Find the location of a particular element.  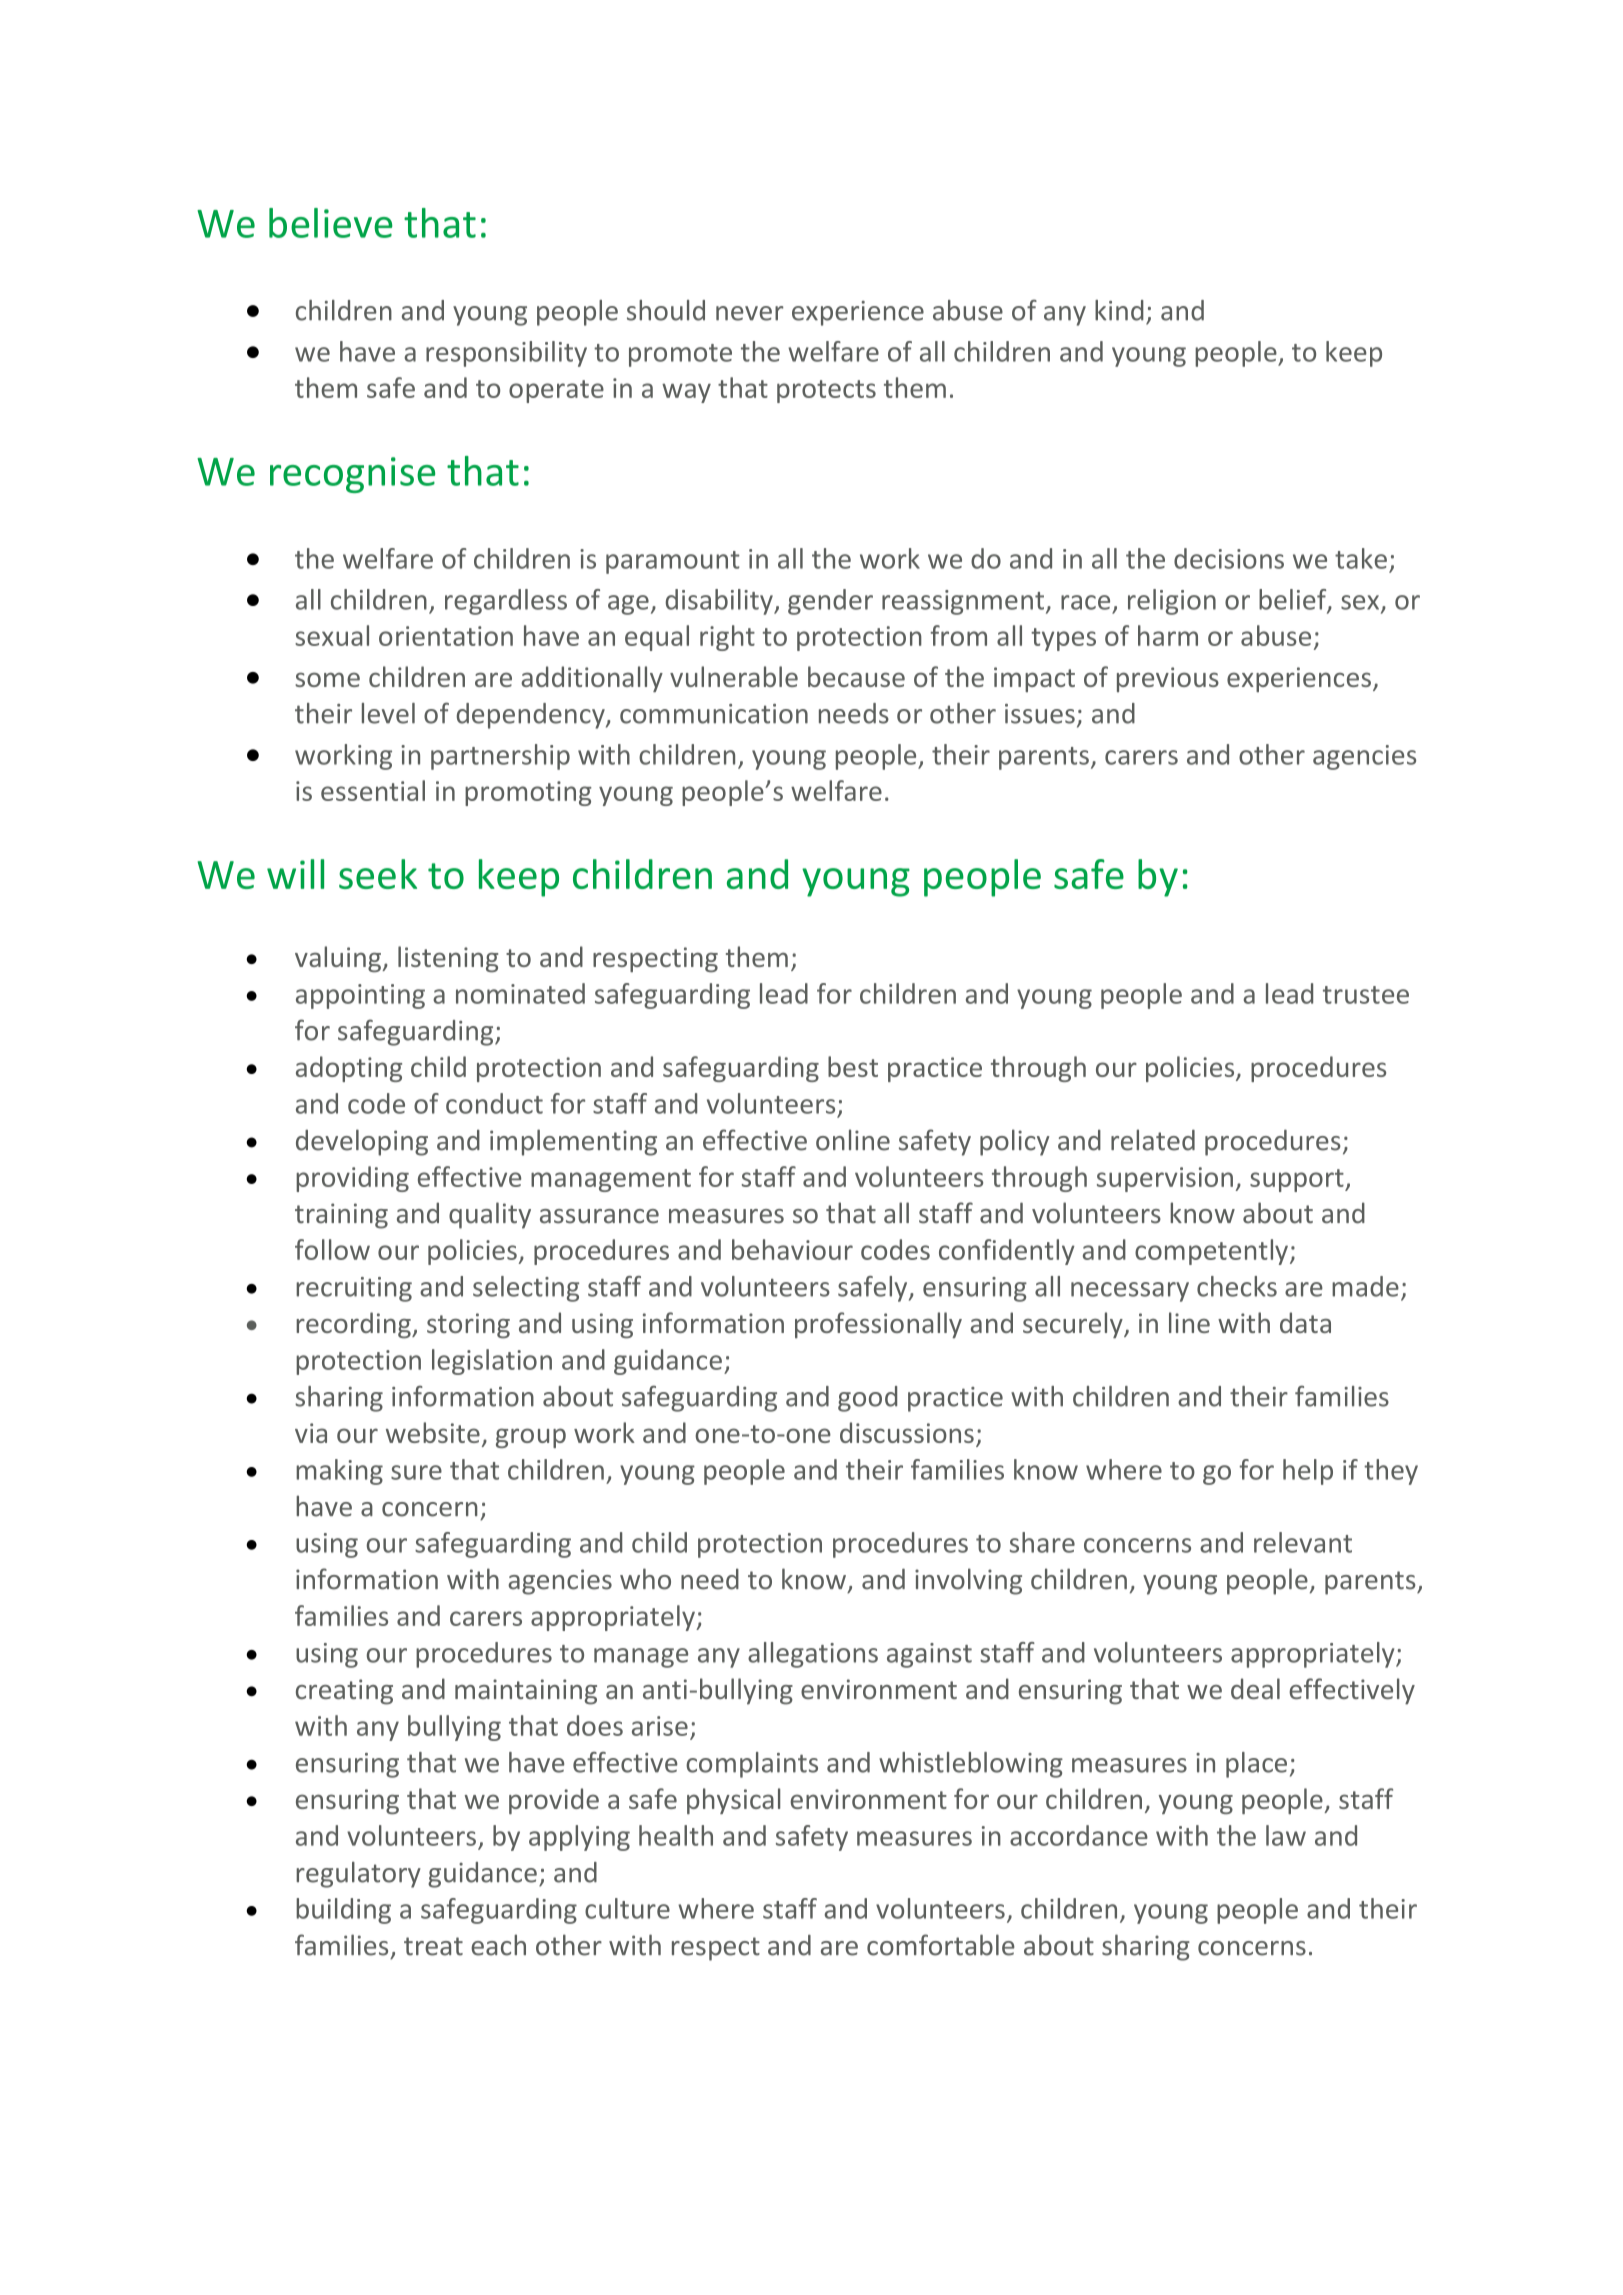

kind is located at coordinates (1119, 310).
